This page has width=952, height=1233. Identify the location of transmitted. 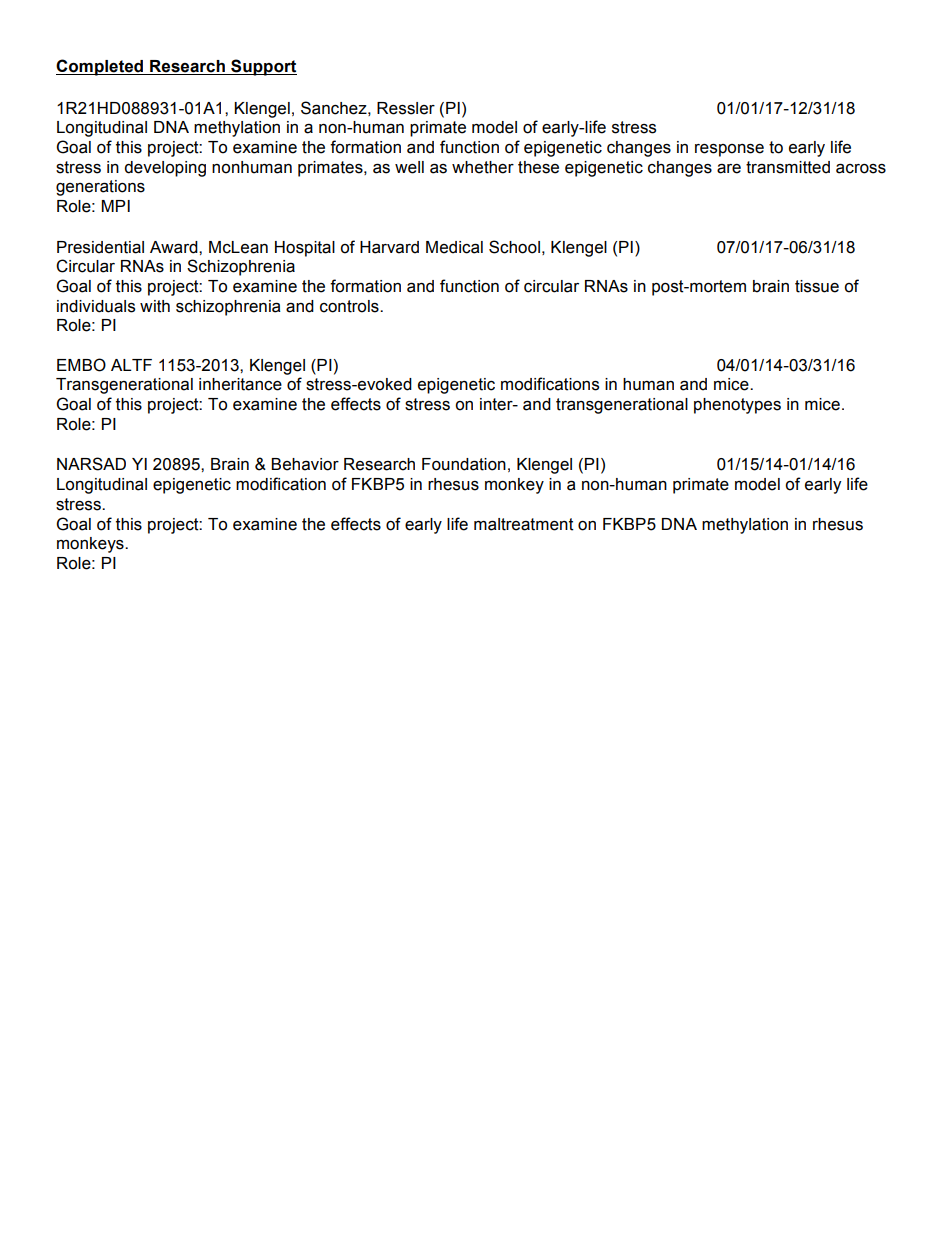
(788, 167).
